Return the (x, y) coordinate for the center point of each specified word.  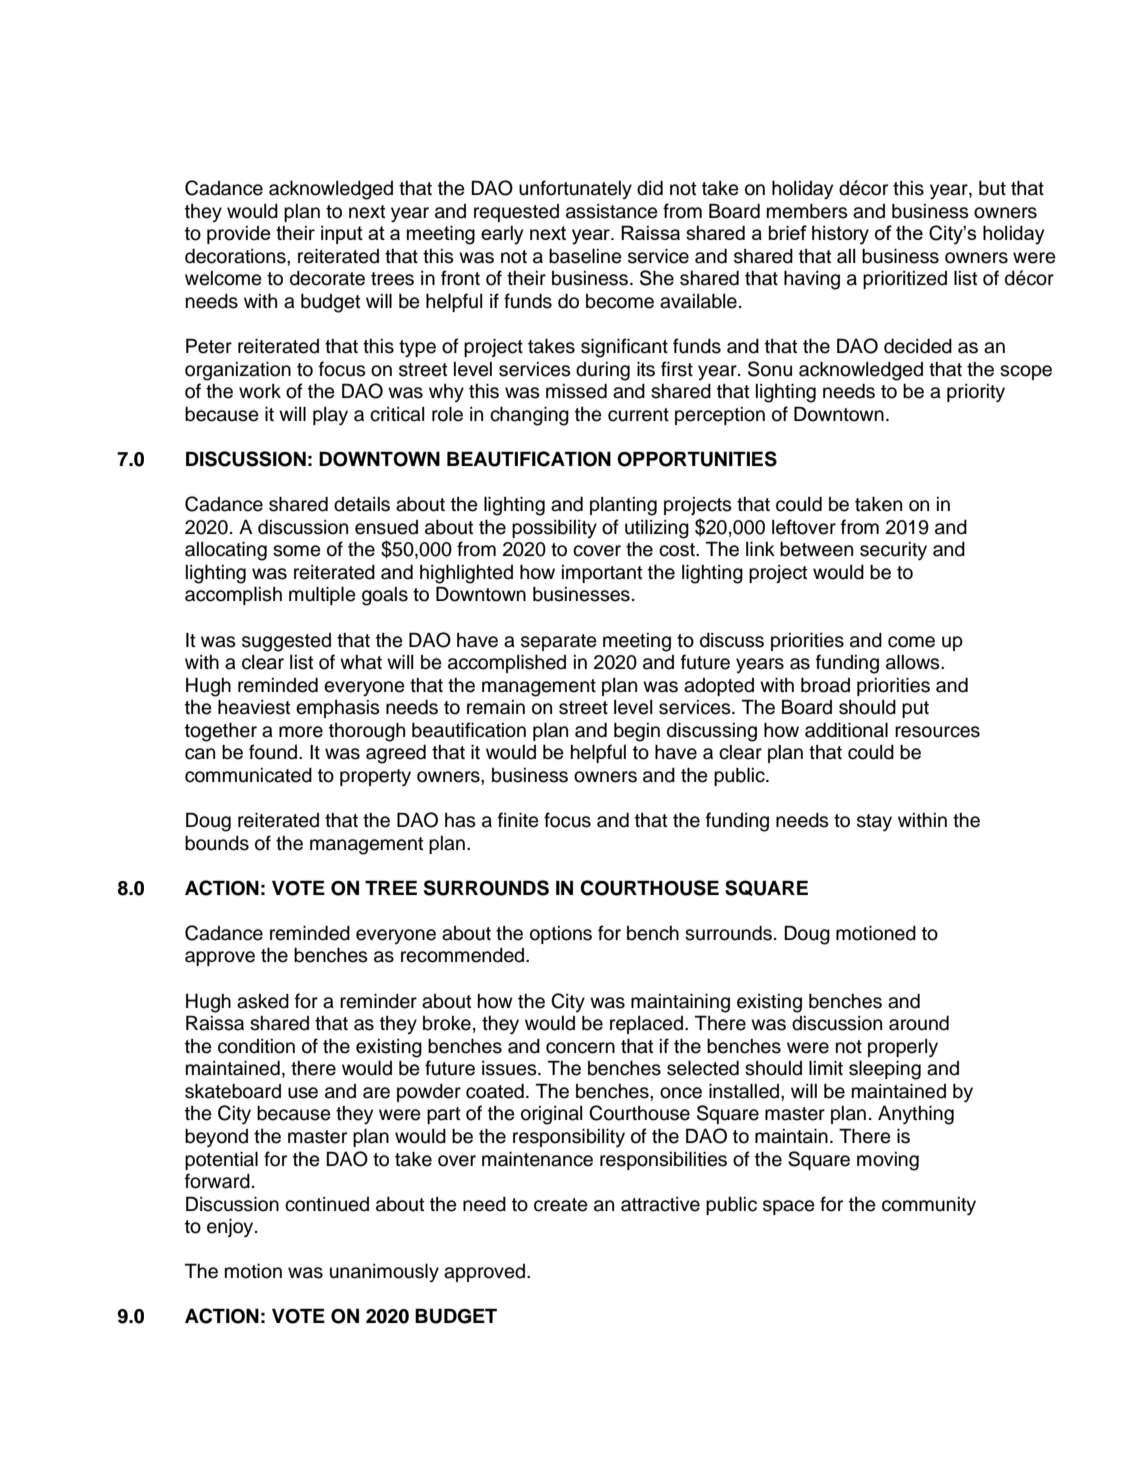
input (342, 234)
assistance (612, 211)
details (362, 504)
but (992, 188)
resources (937, 732)
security (893, 551)
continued (327, 1204)
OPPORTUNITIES (697, 459)
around (919, 1023)
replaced (648, 1025)
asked (263, 1001)
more (301, 732)
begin (637, 732)
